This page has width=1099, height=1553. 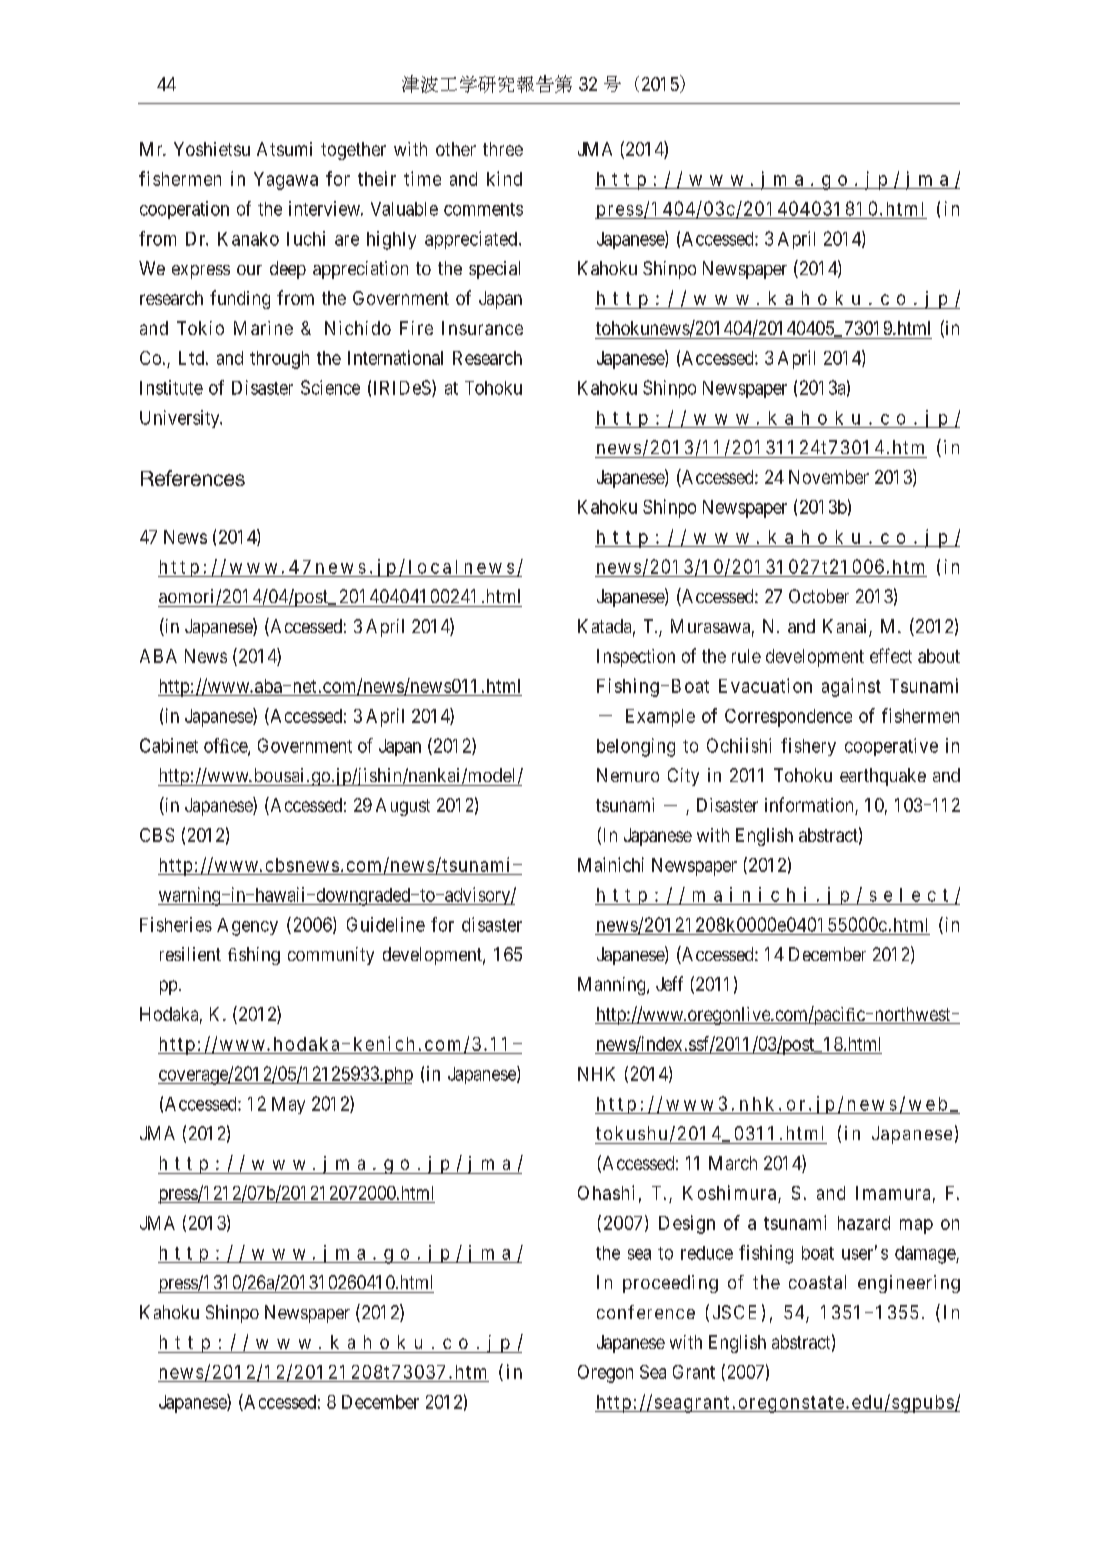 I want to click on coastal, so click(x=817, y=1282).
